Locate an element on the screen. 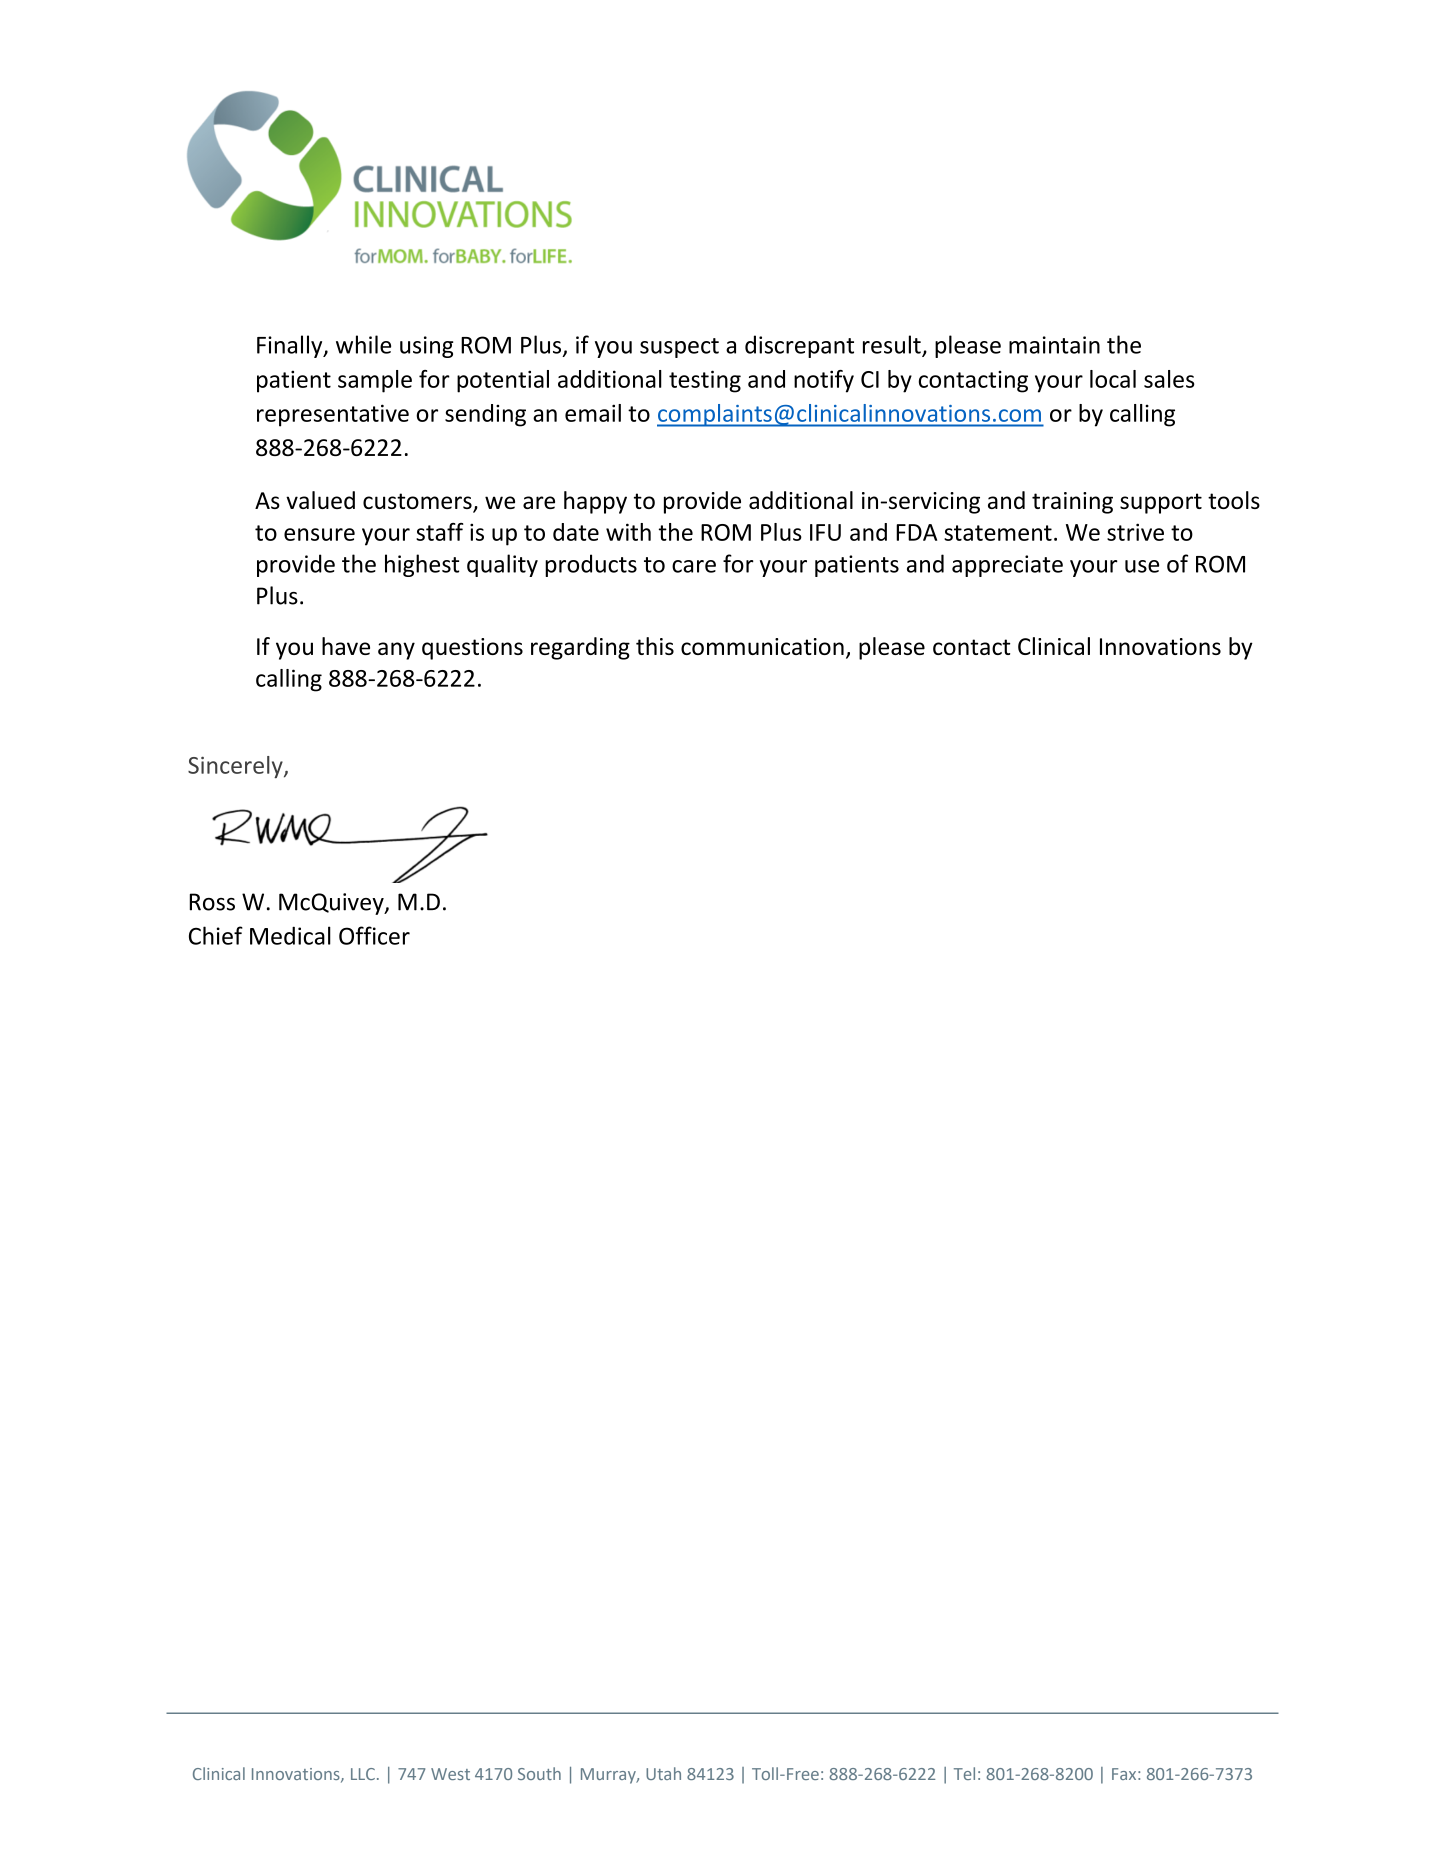 Image resolution: width=1445 pixels, height=1870 pixels. Medical is located at coordinates (290, 935).
